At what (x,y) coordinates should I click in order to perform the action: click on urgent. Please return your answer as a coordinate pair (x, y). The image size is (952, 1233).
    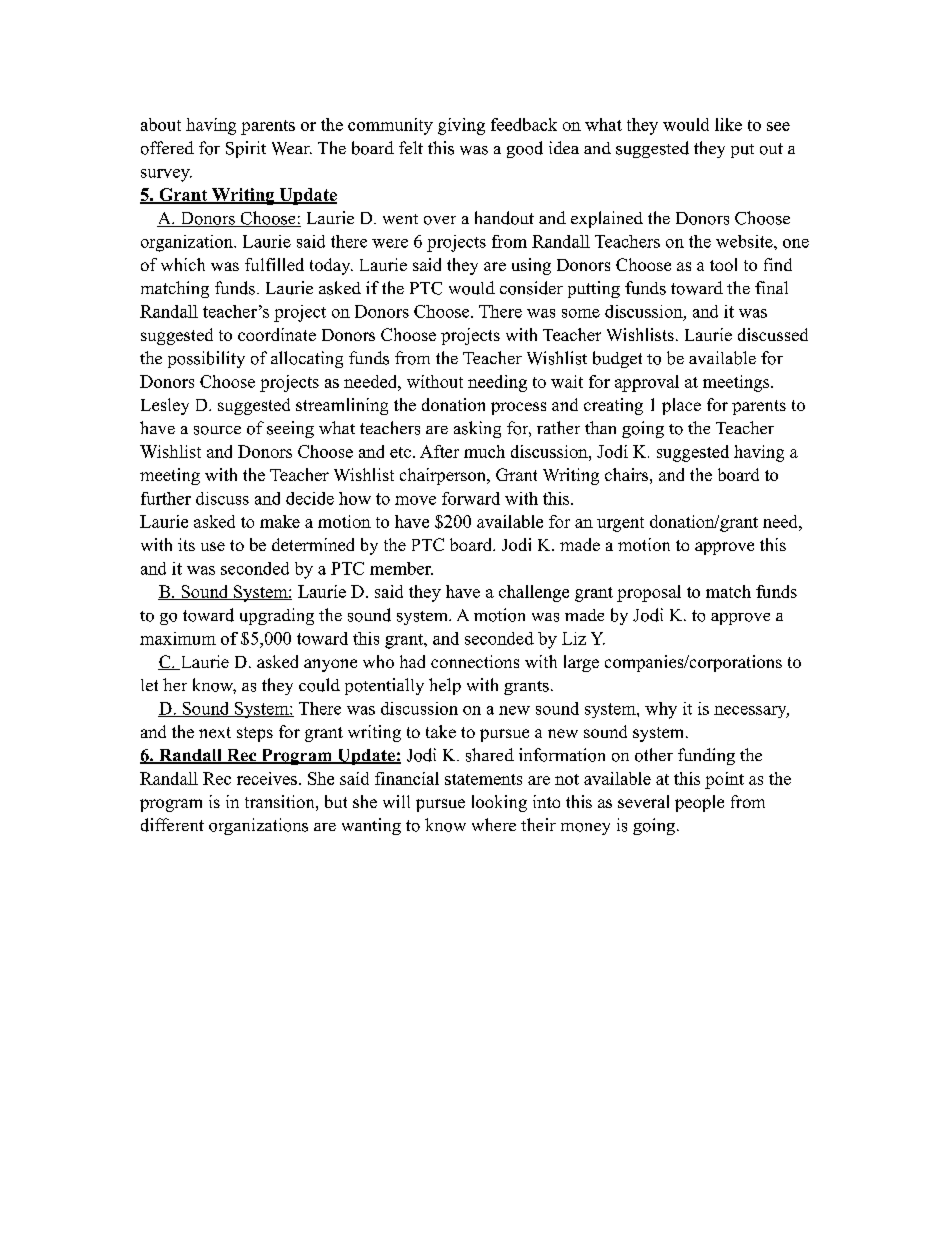
    Looking at the image, I should click on (620, 524).
